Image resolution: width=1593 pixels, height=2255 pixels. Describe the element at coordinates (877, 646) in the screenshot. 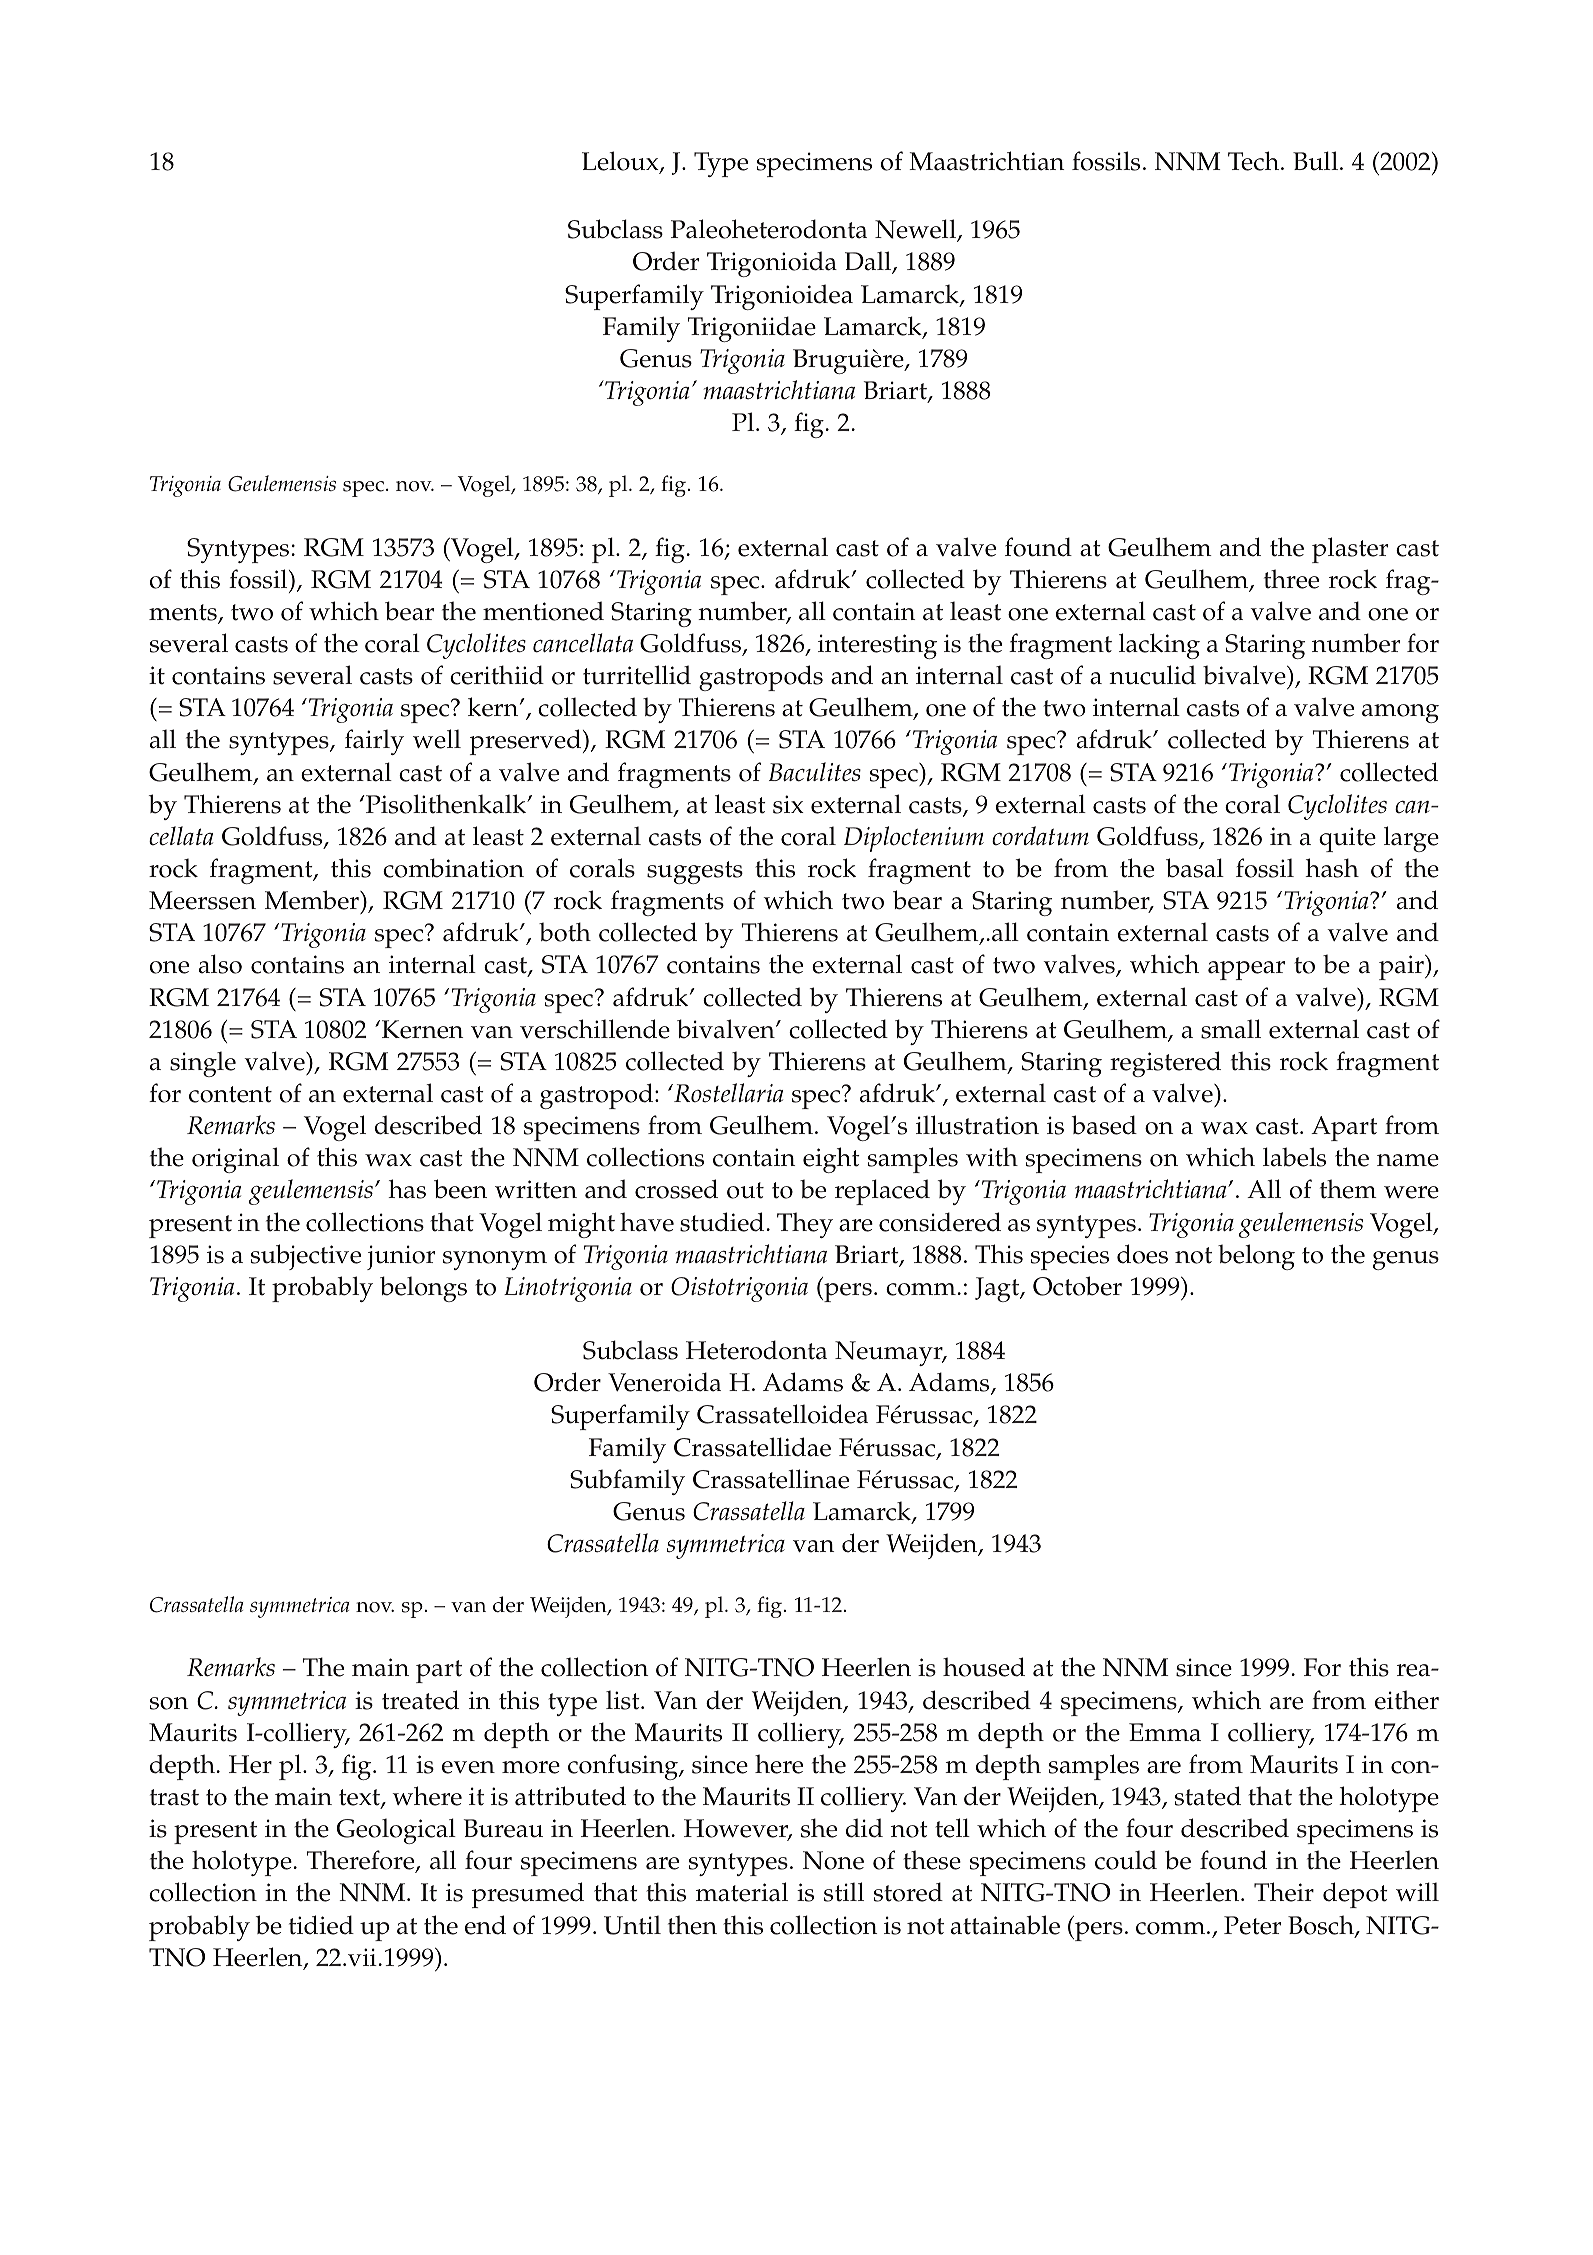

I see `interesting` at that location.
